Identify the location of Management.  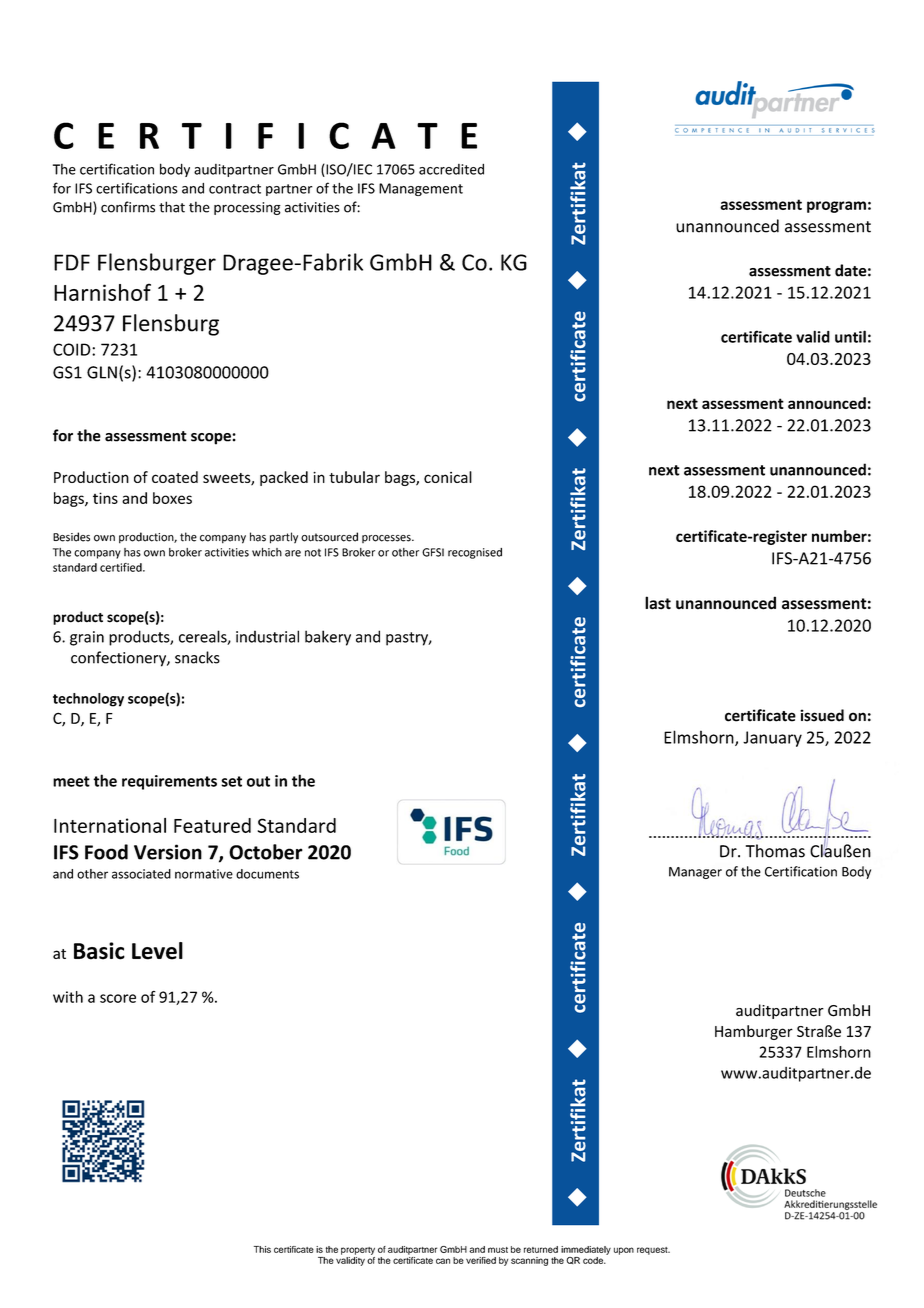
(421, 189).
